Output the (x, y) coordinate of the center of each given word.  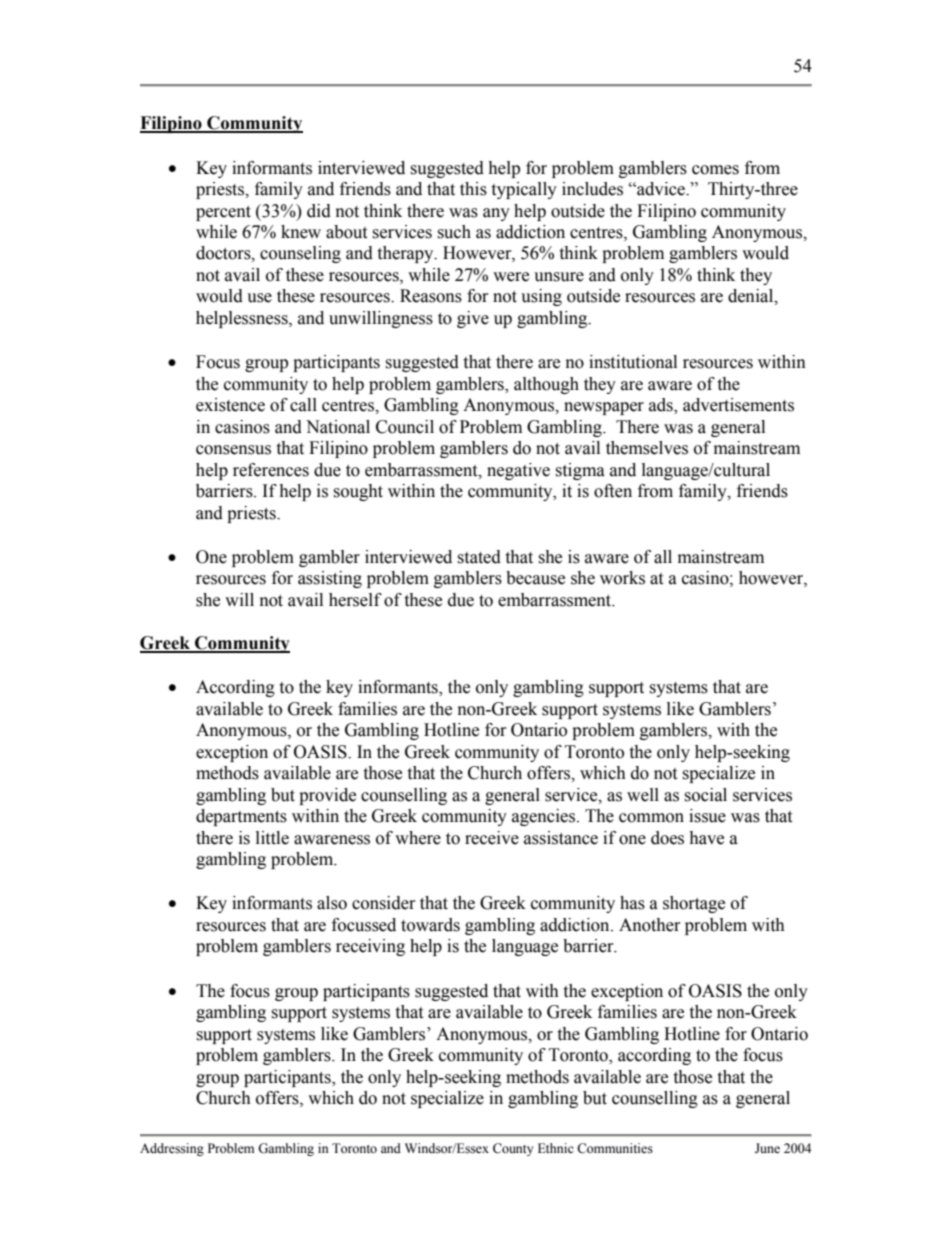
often (613, 491)
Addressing (172, 1149)
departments (241, 817)
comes (715, 170)
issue (707, 816)
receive (492, 838)
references (271, 470)
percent (223, 213)
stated (479, 557)
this (473, 189)
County (513, 1149)
